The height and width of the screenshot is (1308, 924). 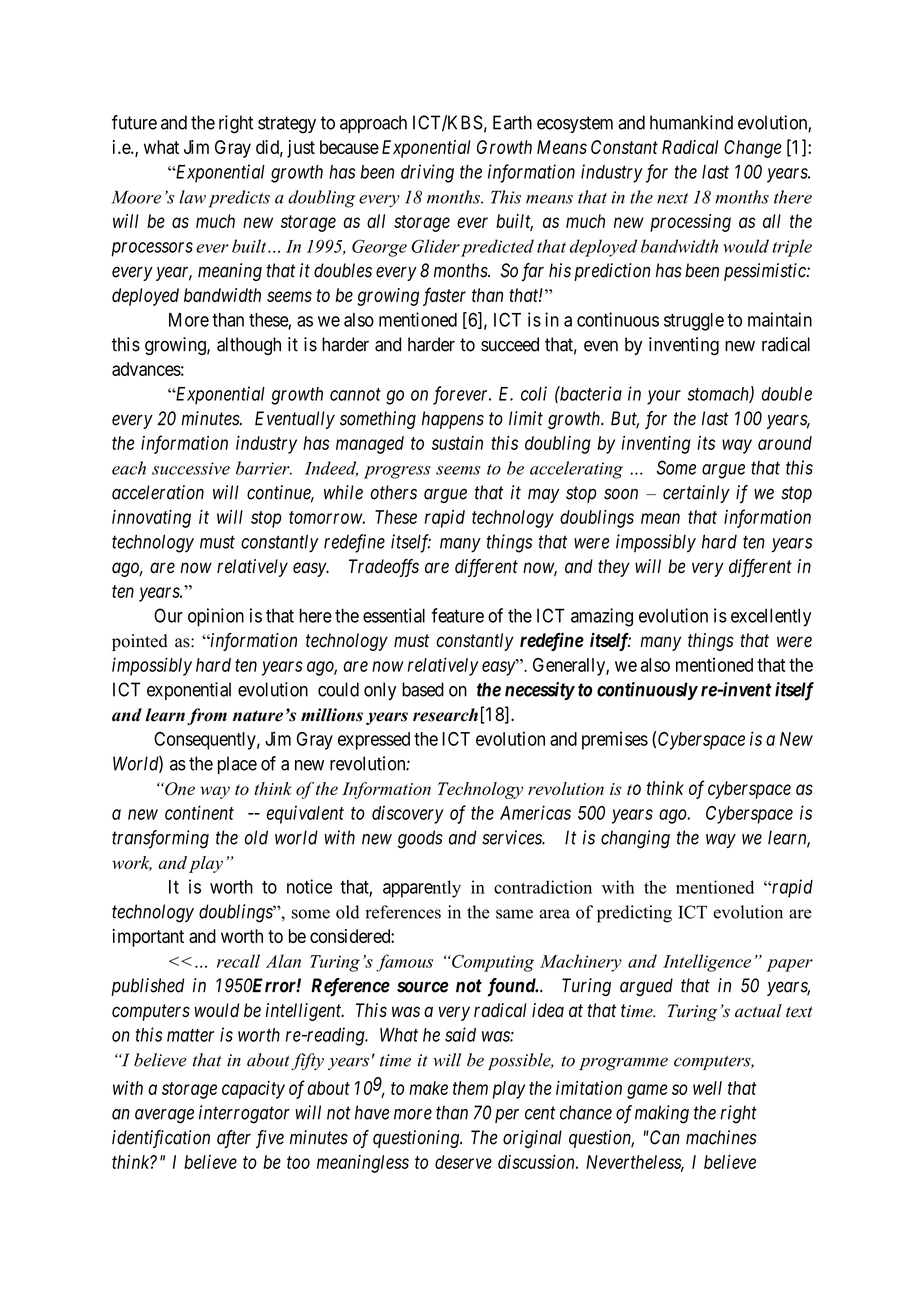 What do you see at coordinates (234, 1139) in the screenshot?
I see `after` at bounding box center [234, 1139].
